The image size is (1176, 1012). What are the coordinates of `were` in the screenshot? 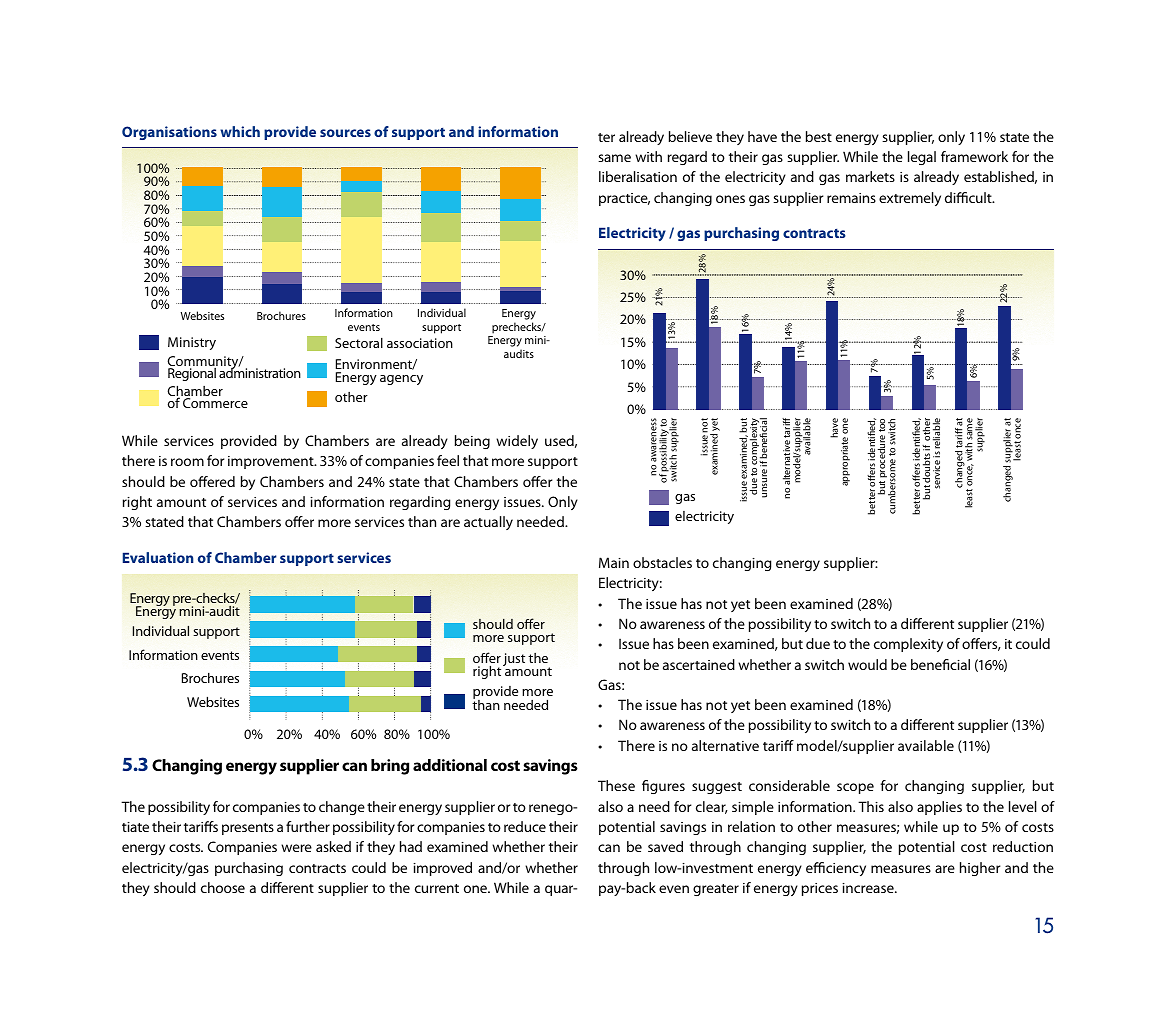 It's located at (296, 848).
